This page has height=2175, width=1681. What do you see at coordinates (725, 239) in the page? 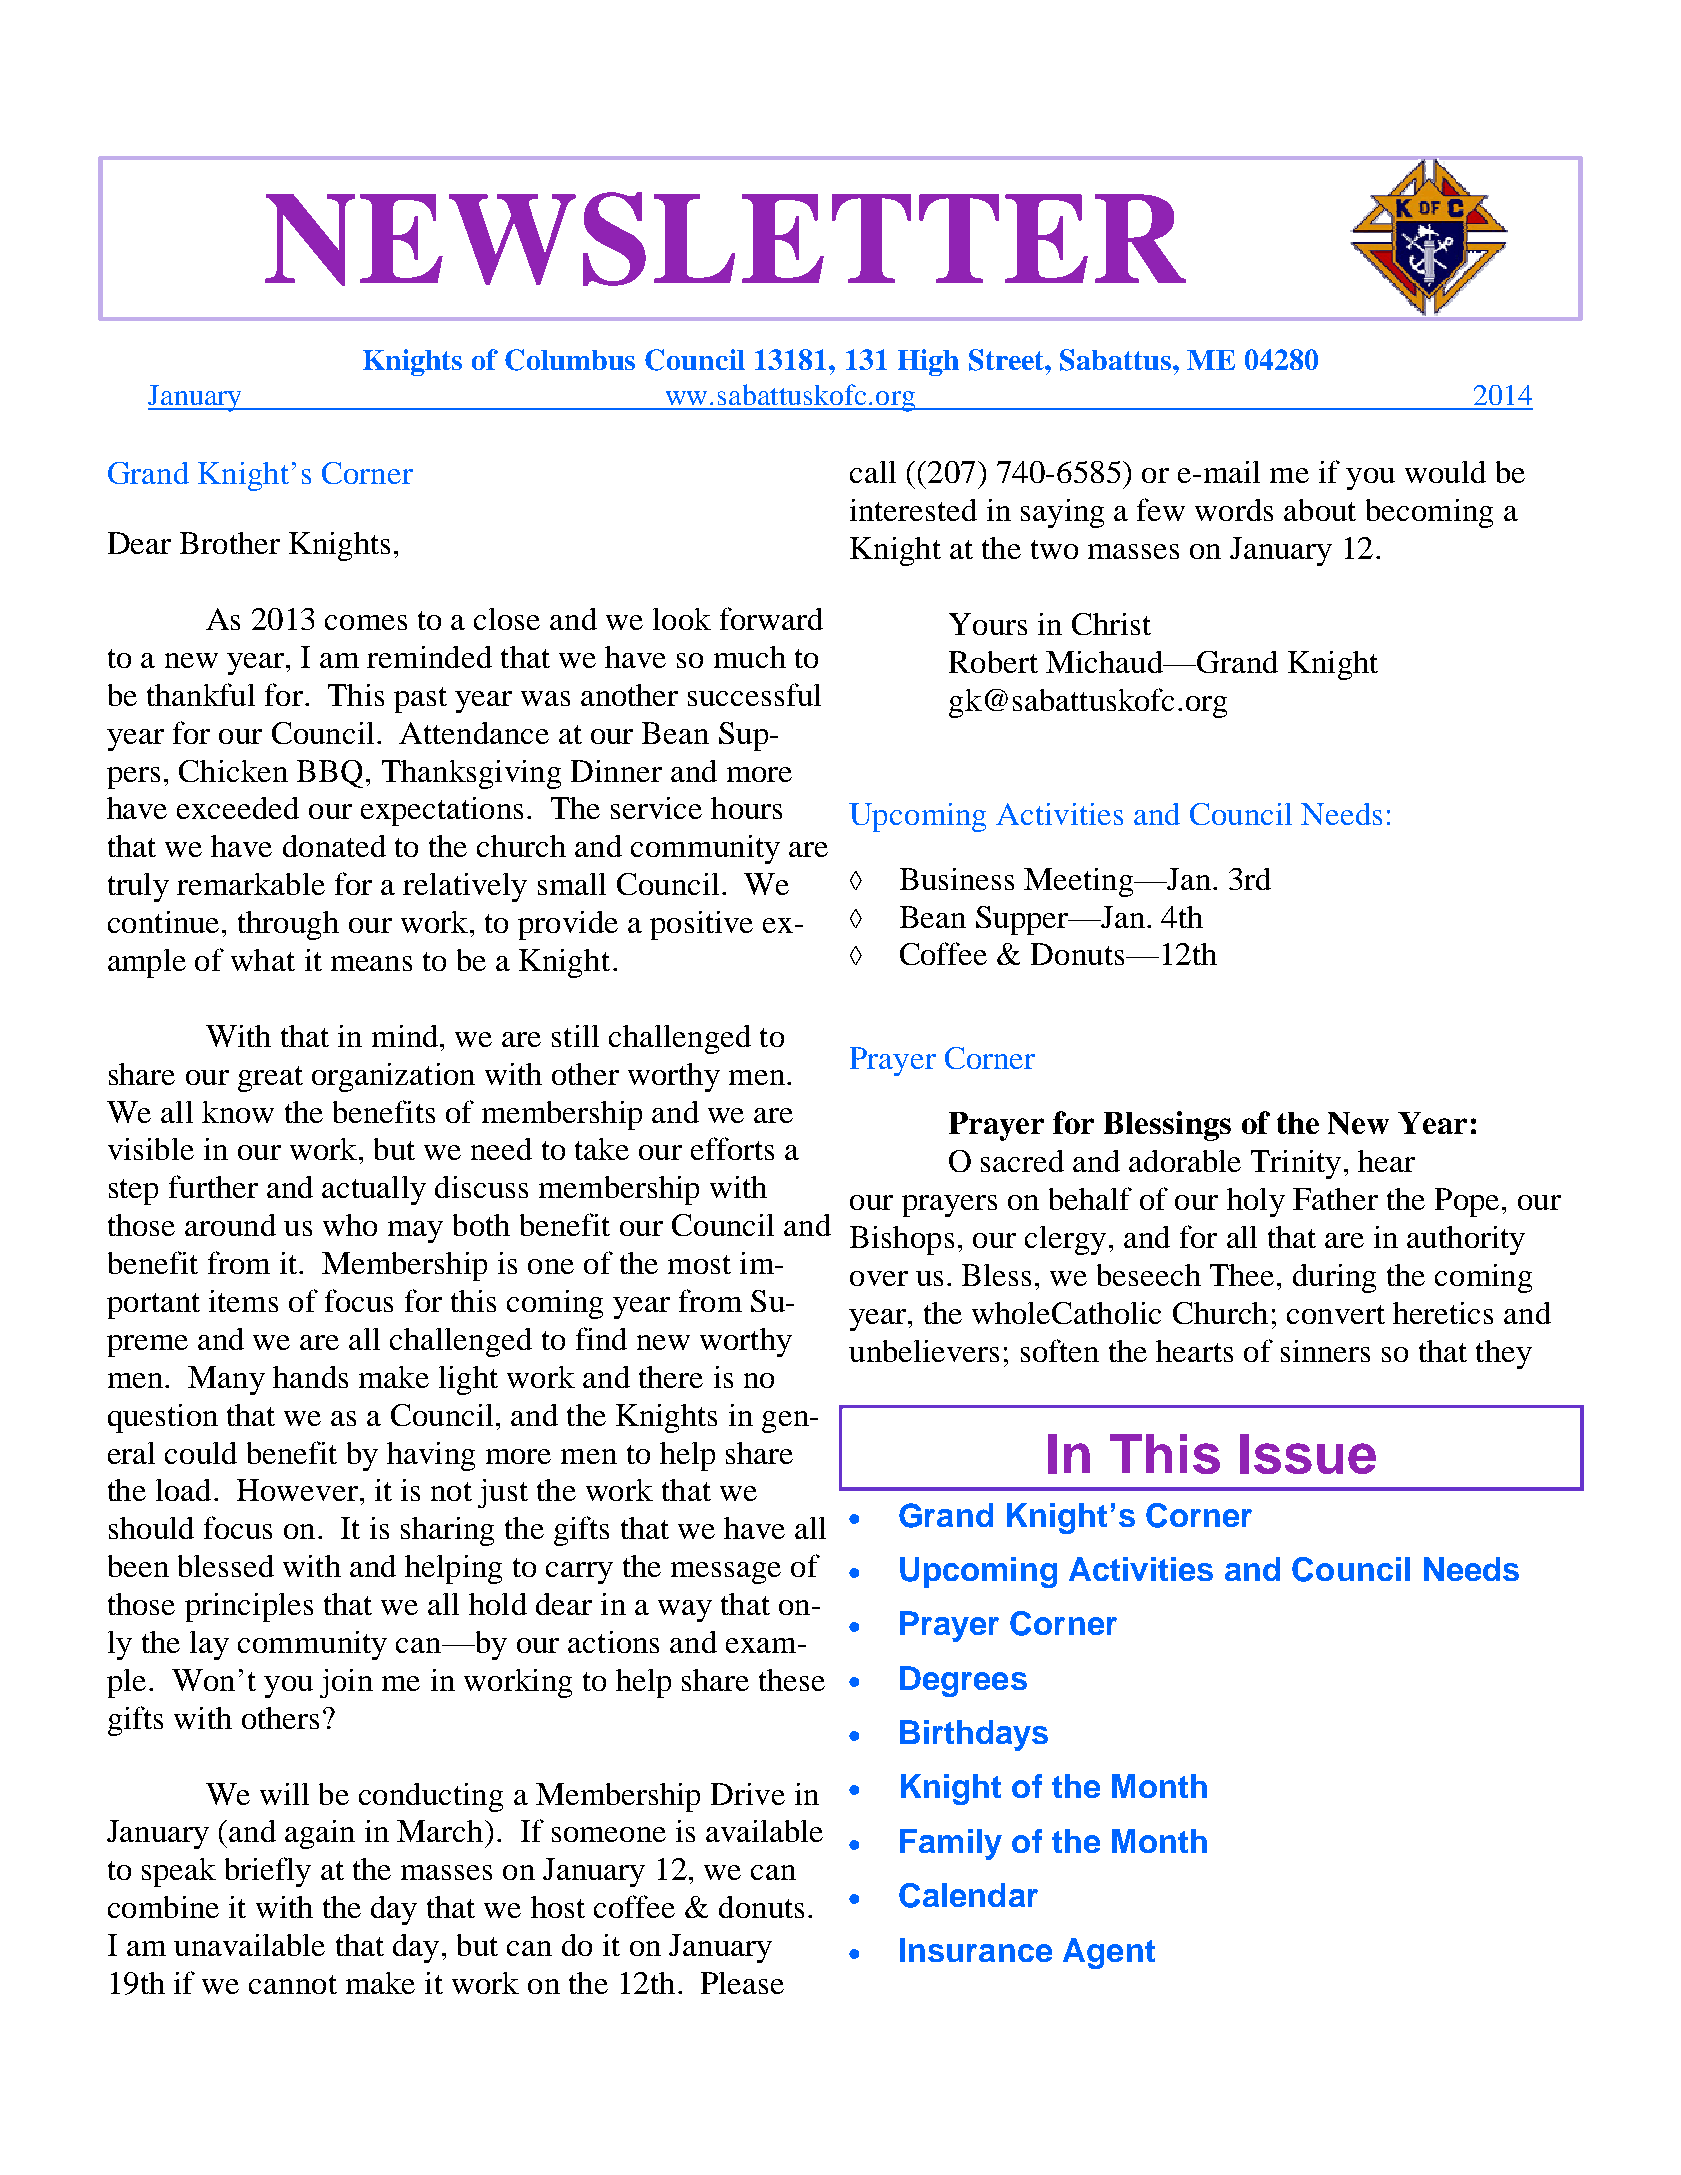
I see `NEWSLETTER` at bounding box center [725, 239].
